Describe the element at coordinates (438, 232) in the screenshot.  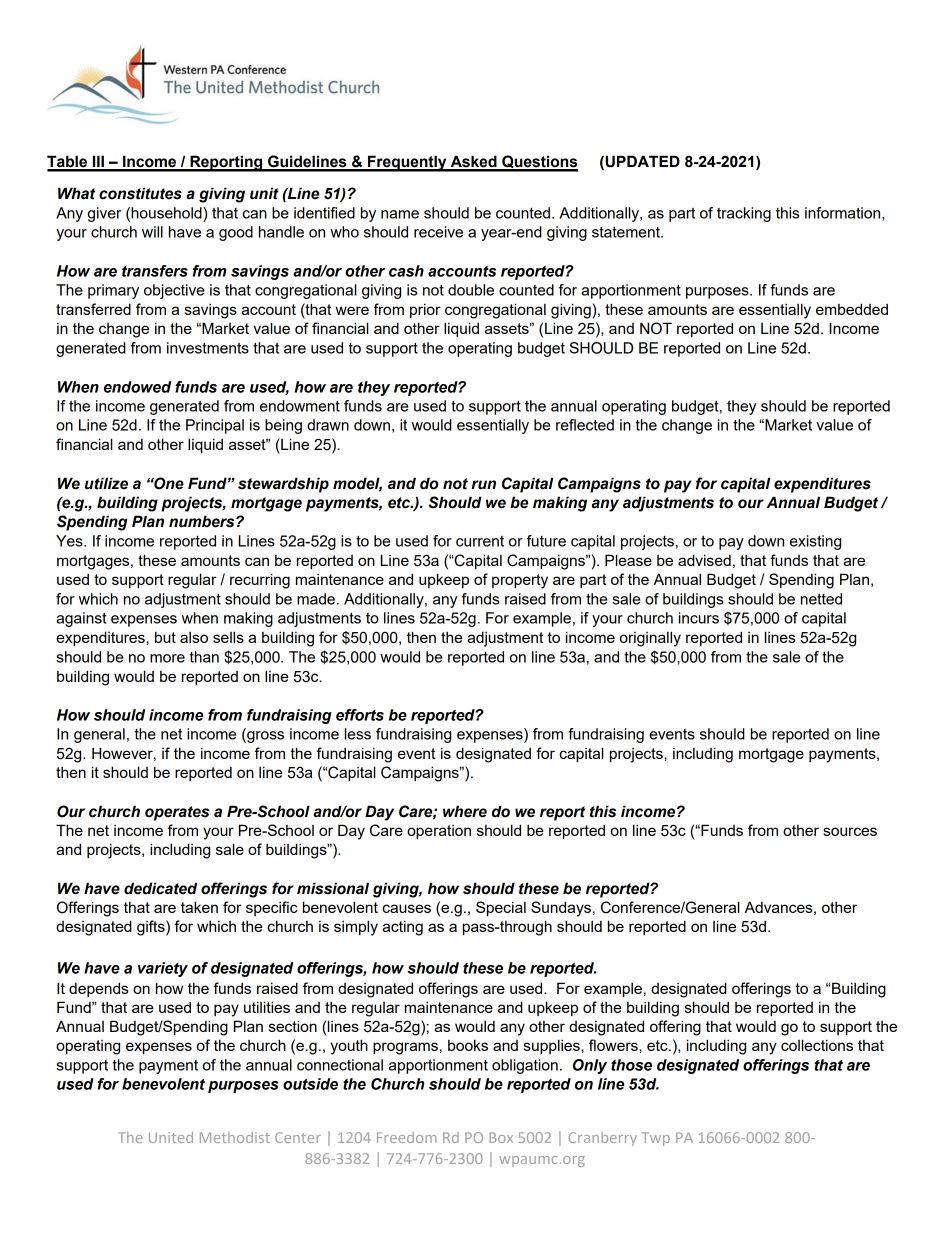
I see `receive` at that location.
